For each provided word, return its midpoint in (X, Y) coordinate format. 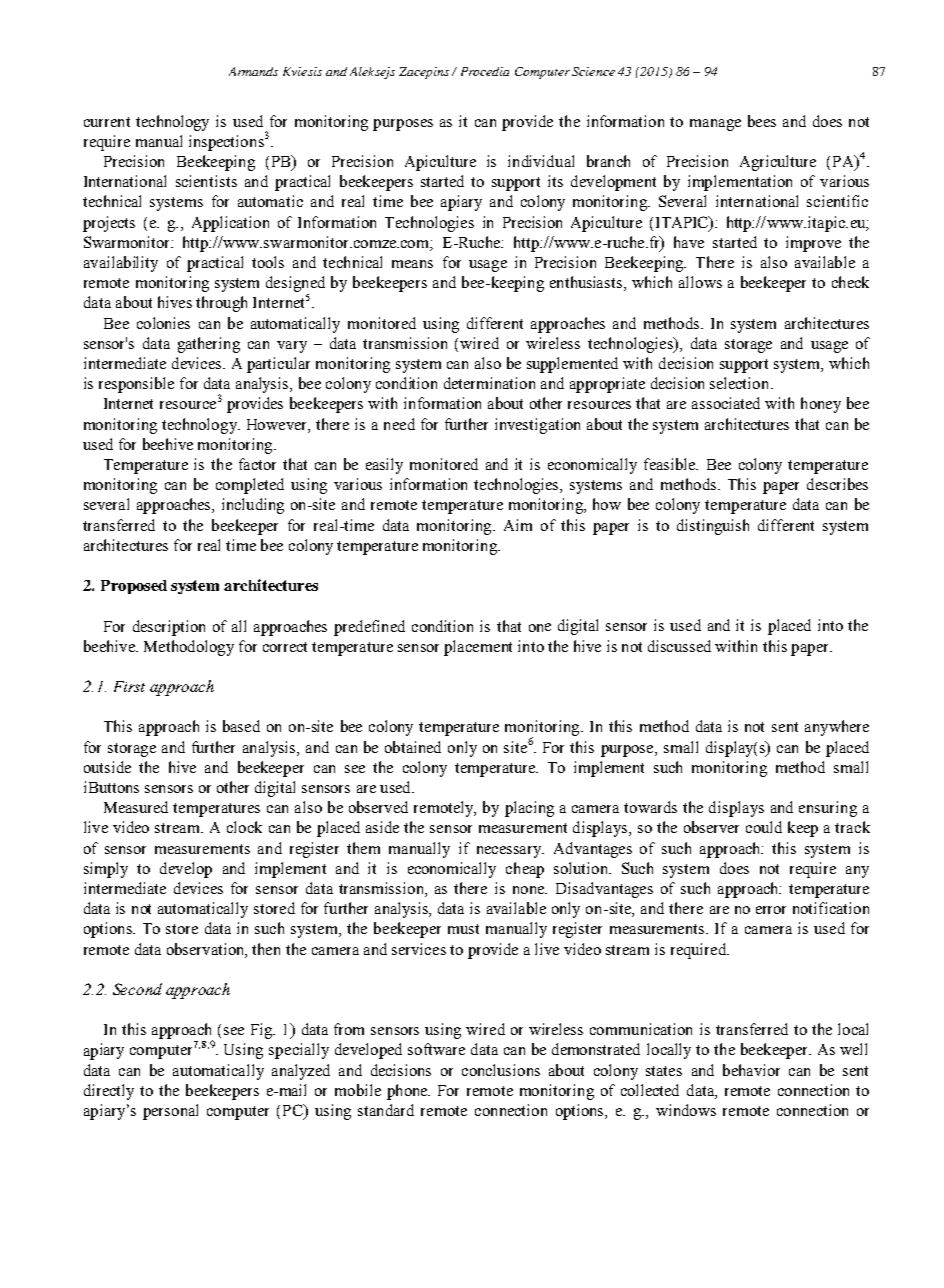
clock (244, 827)
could (764, 827)
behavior (751, 1070)
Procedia (485, 71)
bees (762, 121)
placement (478, 648)
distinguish (713, 527)
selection (741, 383)
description (169, 628)
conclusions (501, 1070)
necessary (510, 852)
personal (170, 1112)
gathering (209, 345)
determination (489, 383)
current (107, 122)
